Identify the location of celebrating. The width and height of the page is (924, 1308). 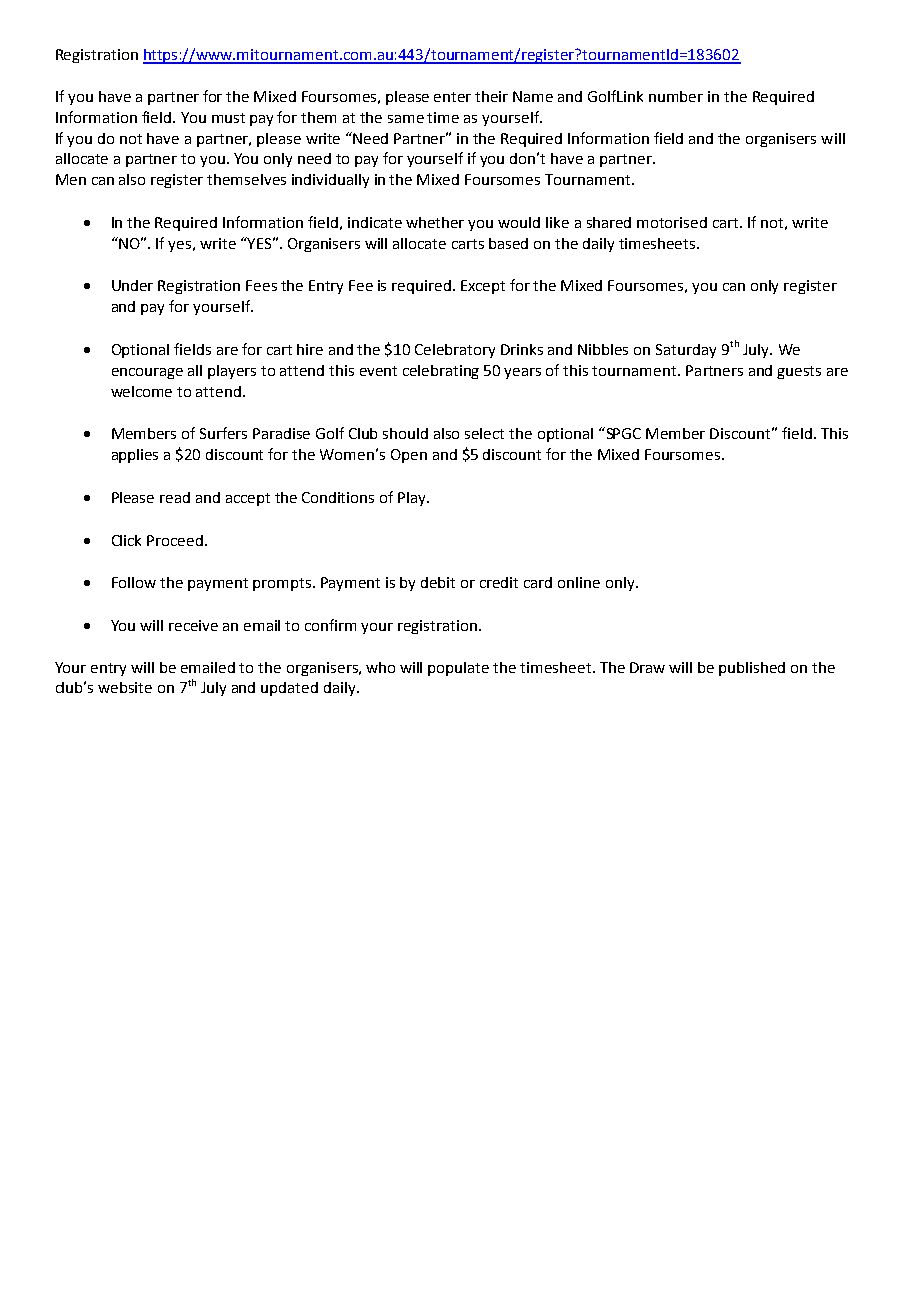
(441, 372).
